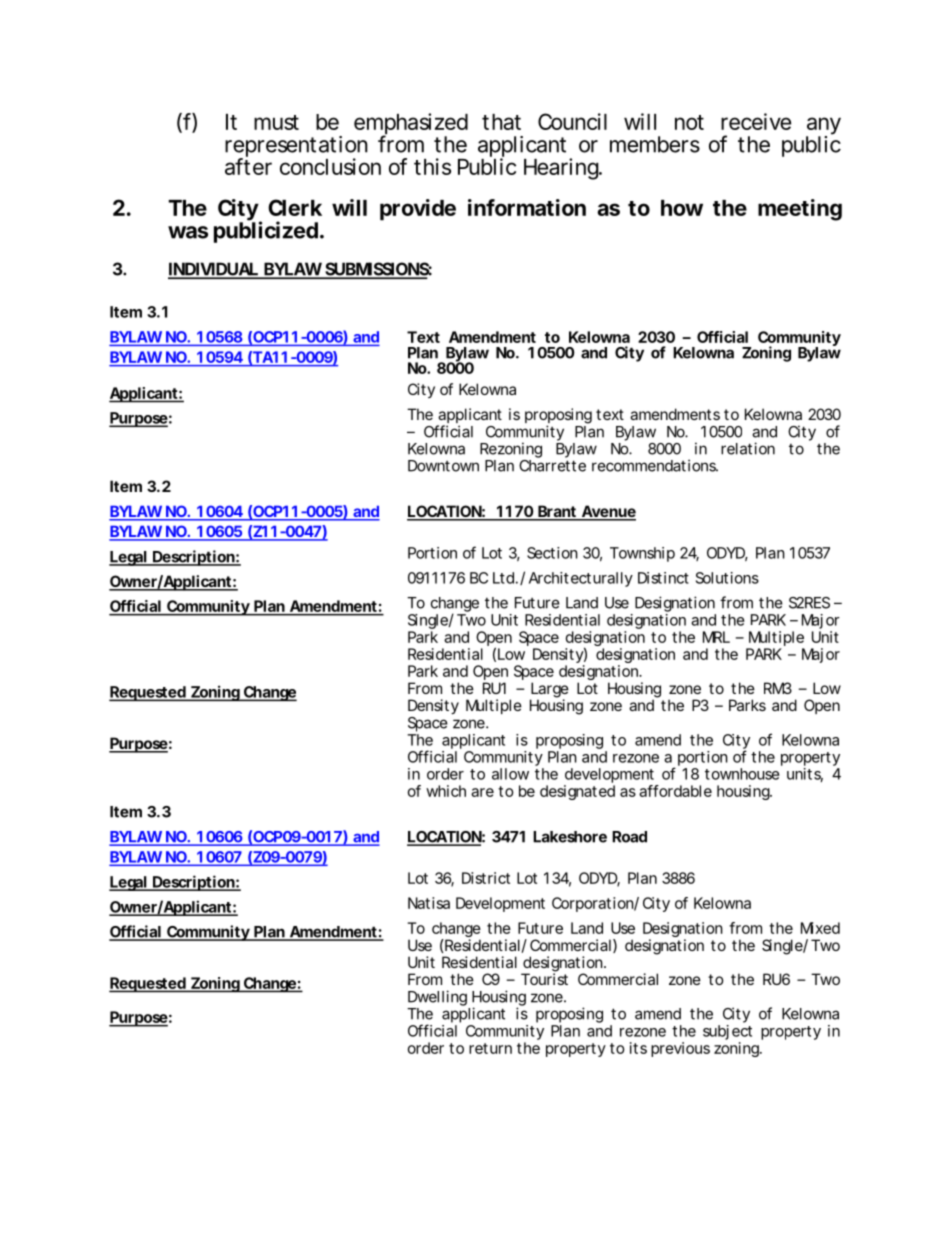 The width and height of the image is (952, 1233). Describe the element at coordinates (552, 553) in the image. I see `Section` at that location.
